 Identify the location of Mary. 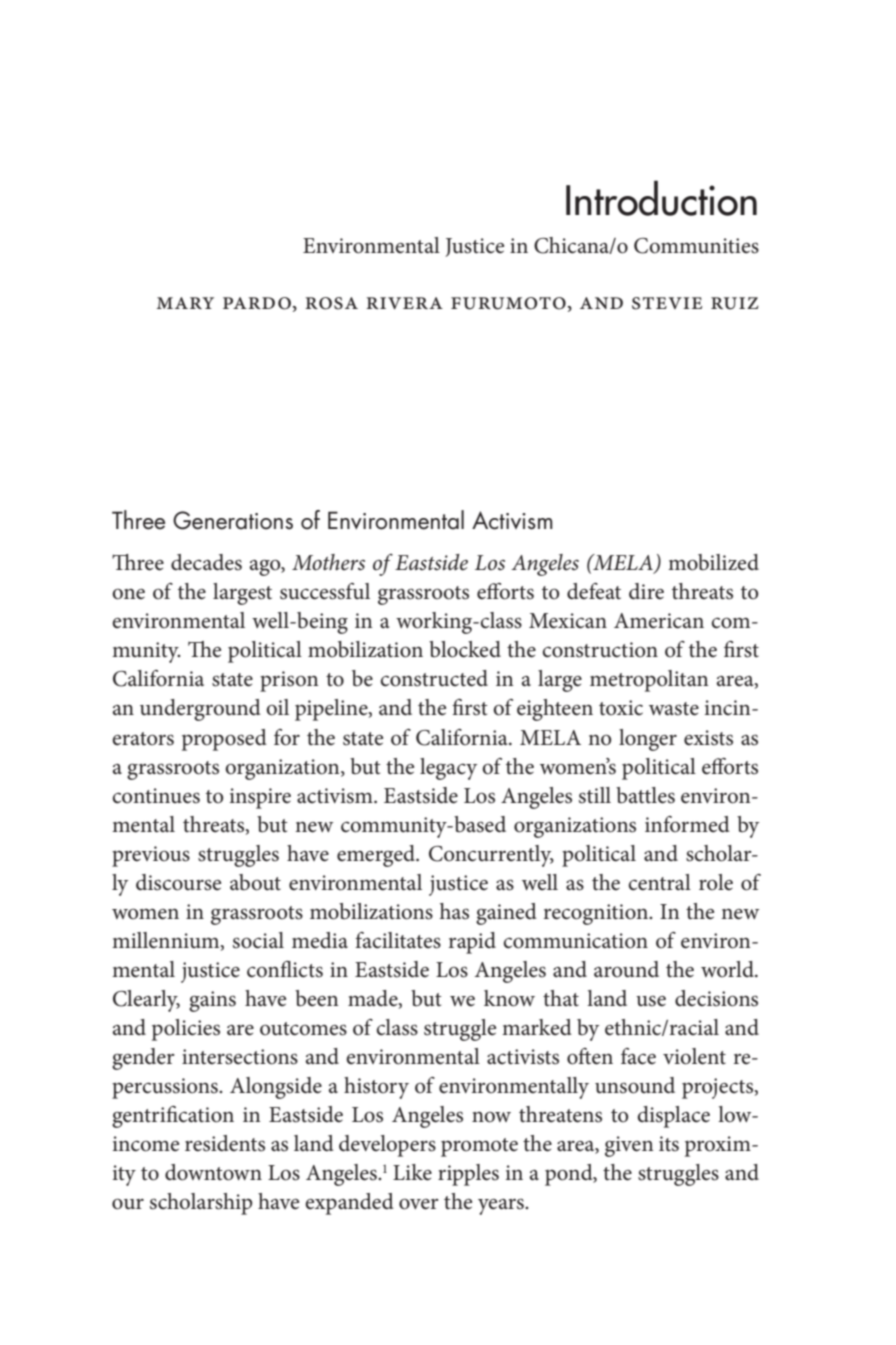
(185, 303).
